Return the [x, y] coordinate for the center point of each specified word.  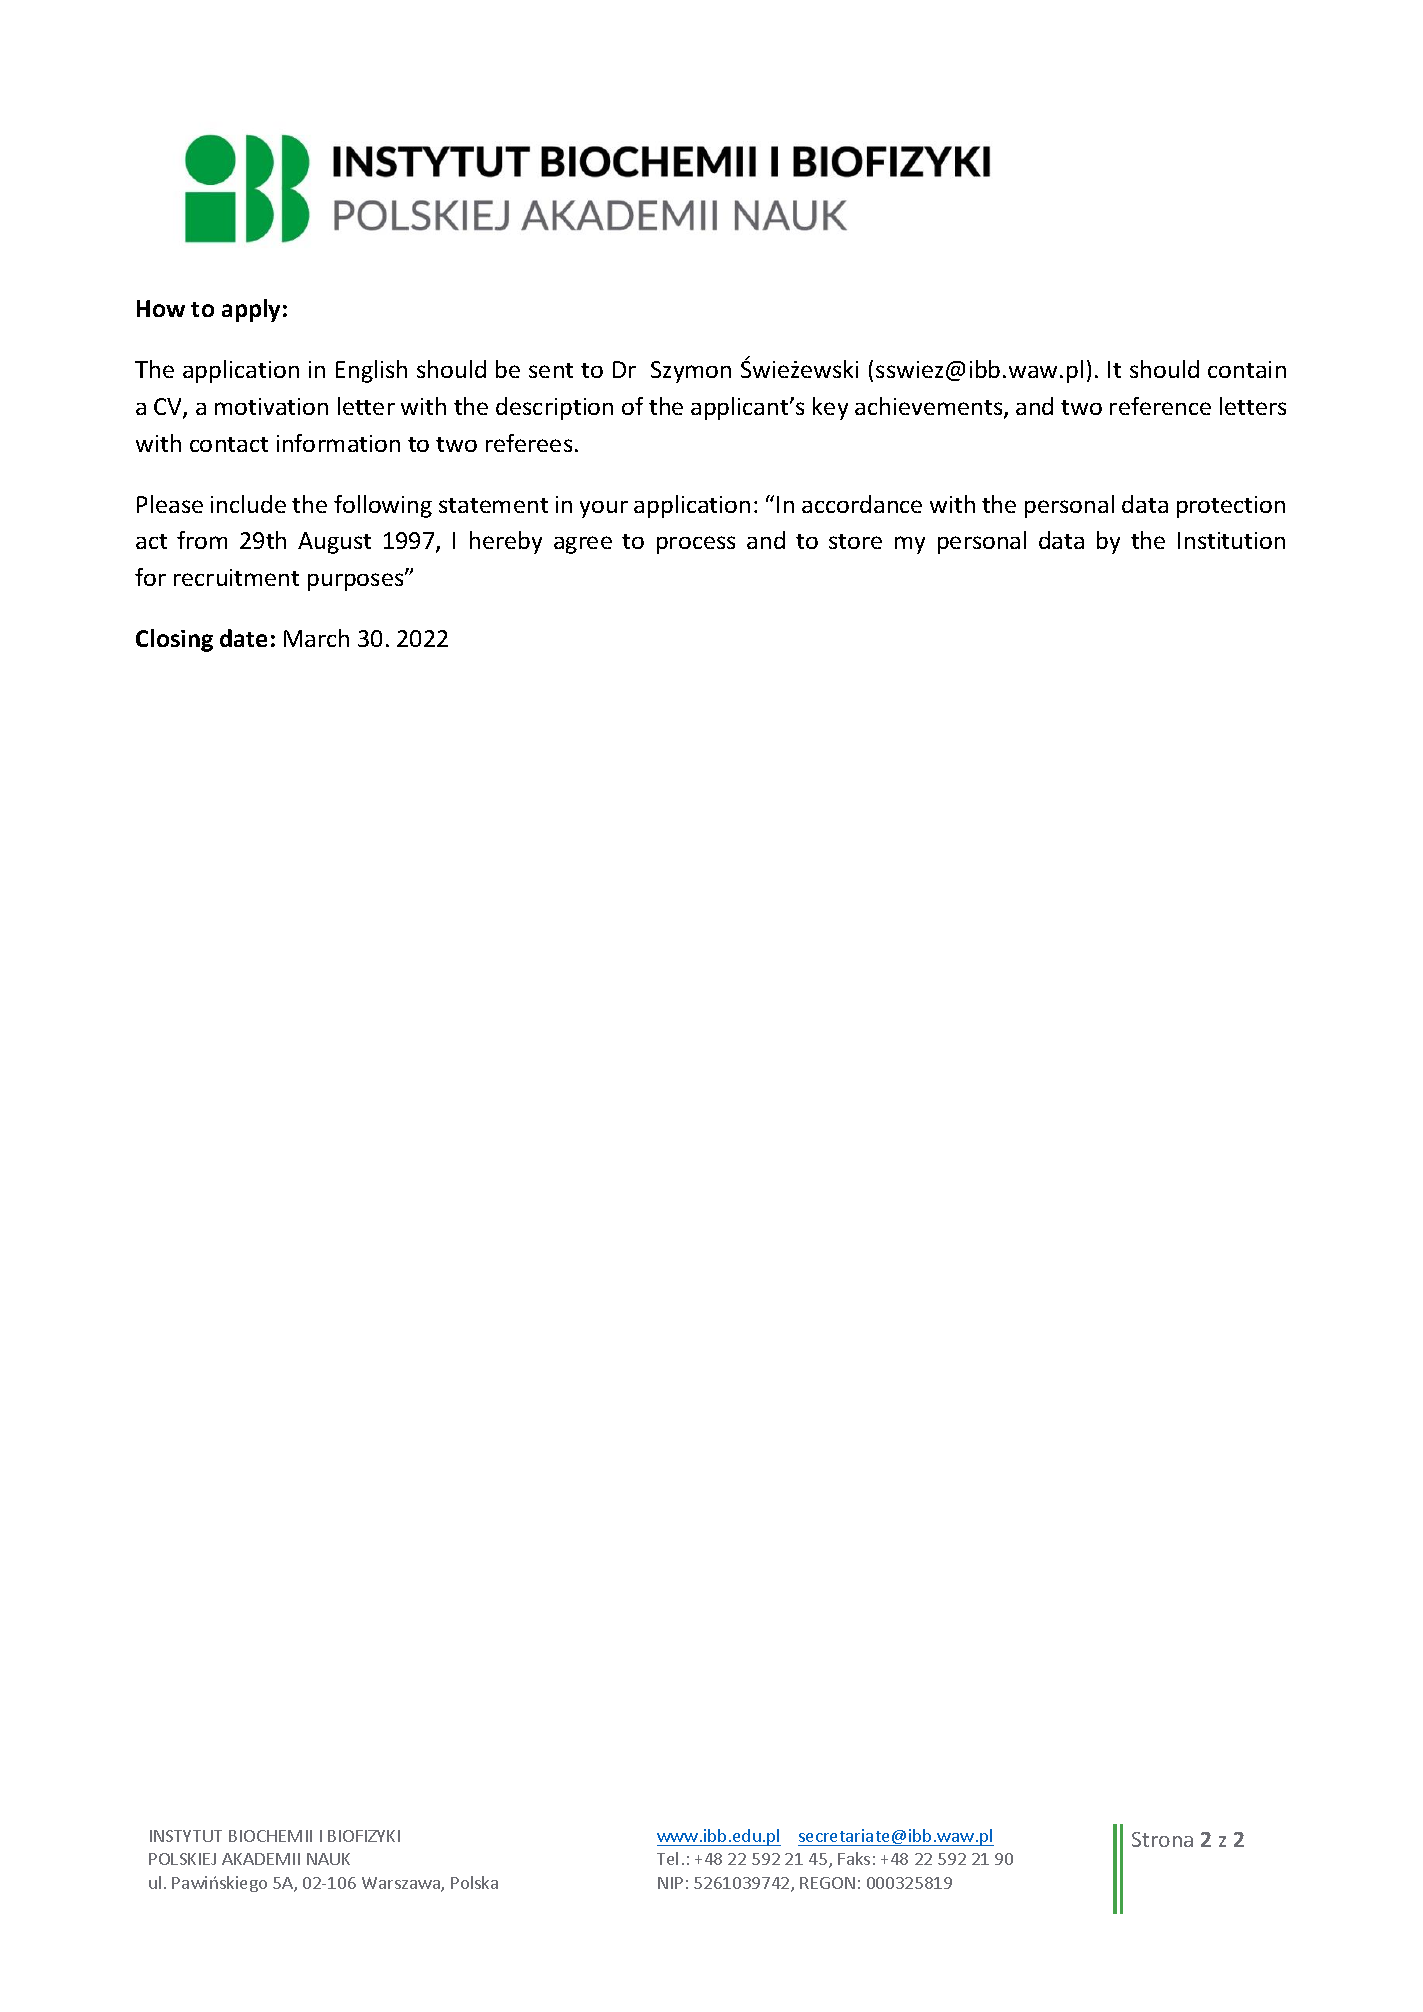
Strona [1162, 1839]
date [243, 638]
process [696, 545]
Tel [667, 1858]
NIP [670, 1883]
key [830, 408]
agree [583, 545]
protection [1231, 507]
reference [1160, 406]
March [316, 638]
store [855, 541]
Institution [1231, 540]
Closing [174, 640]
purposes [357, 581]
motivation [271, 406]
